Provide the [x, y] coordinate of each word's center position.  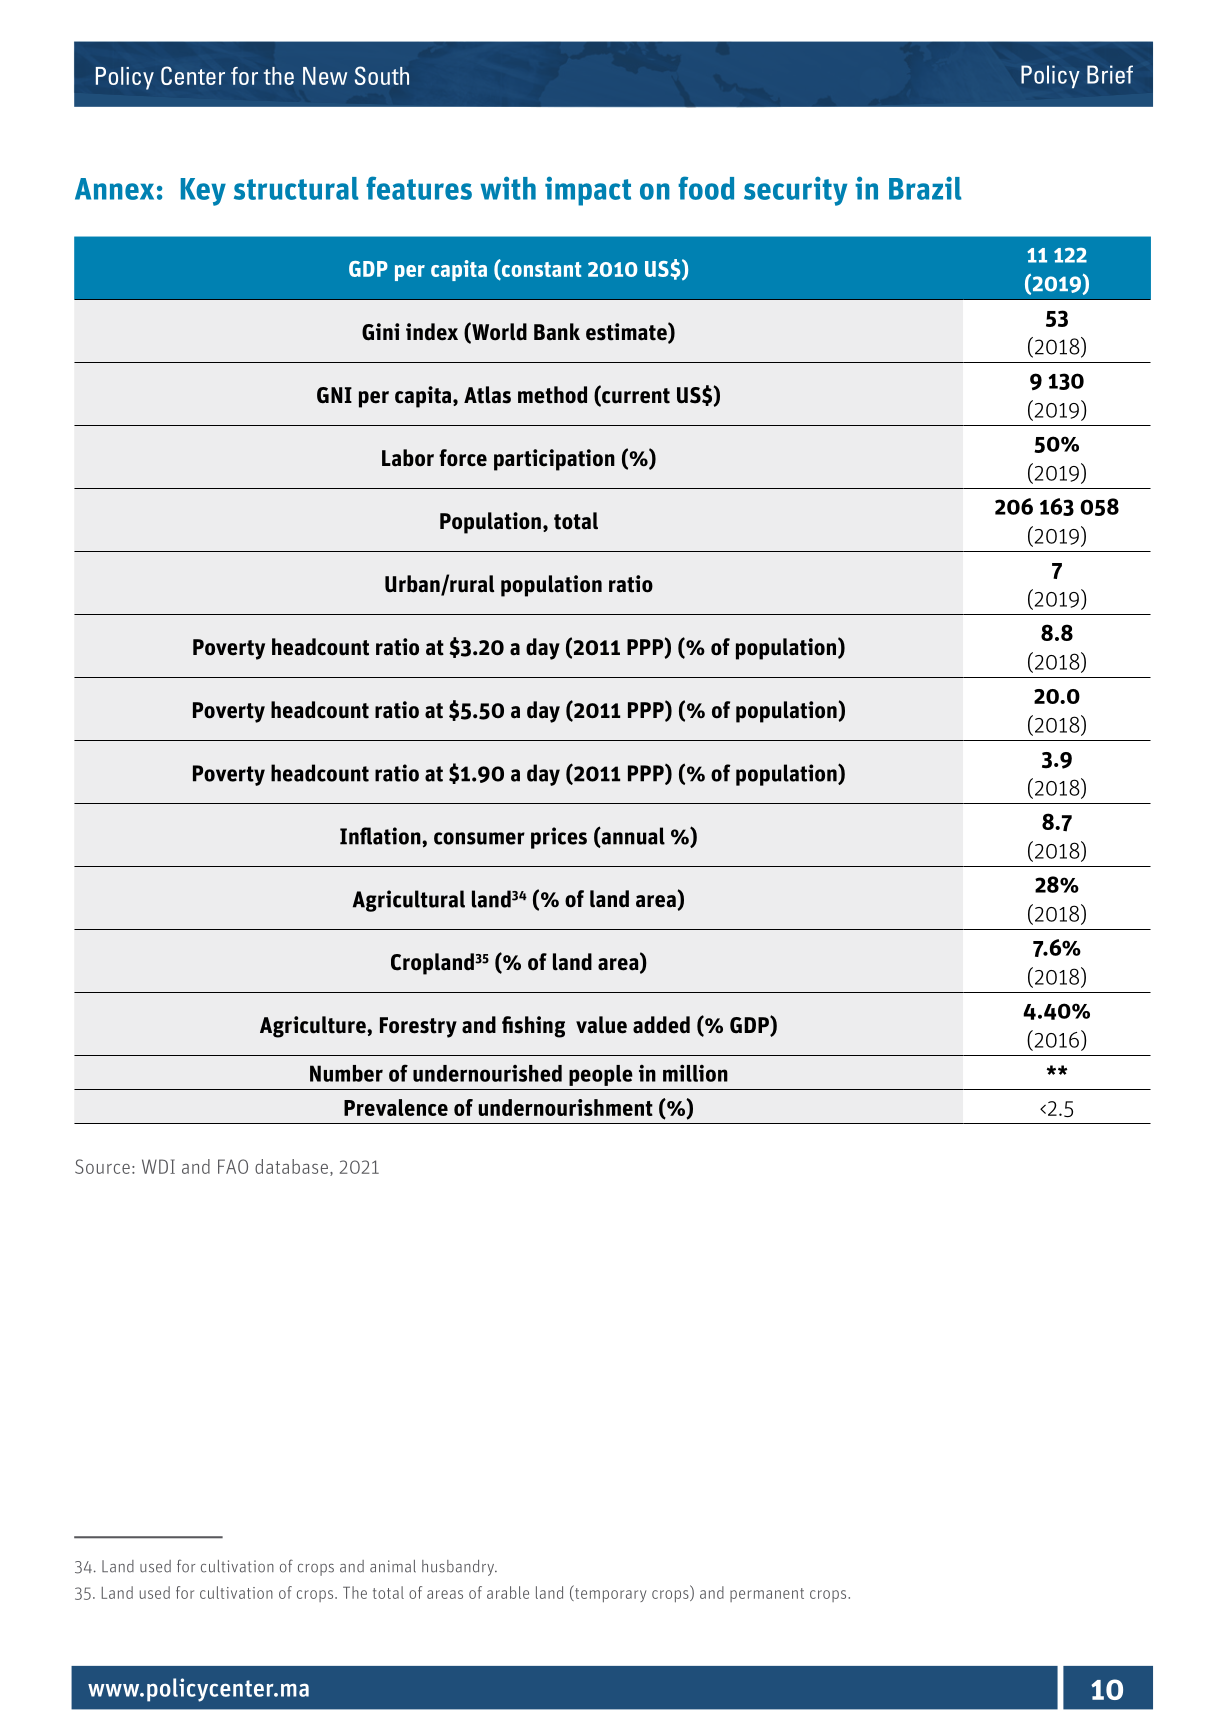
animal [393, 1566]
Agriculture [314, 1027]
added [661, 1025]
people [601, 1075]
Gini [380, 332]
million [695, 1073]
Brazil [925, 188]
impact [588, 191]
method [552, 395]
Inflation [381, 836]
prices [559, 838]
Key [203, 192]
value [601, 1025]
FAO [233, 1166]
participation [554, 460]
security [795, 191]
